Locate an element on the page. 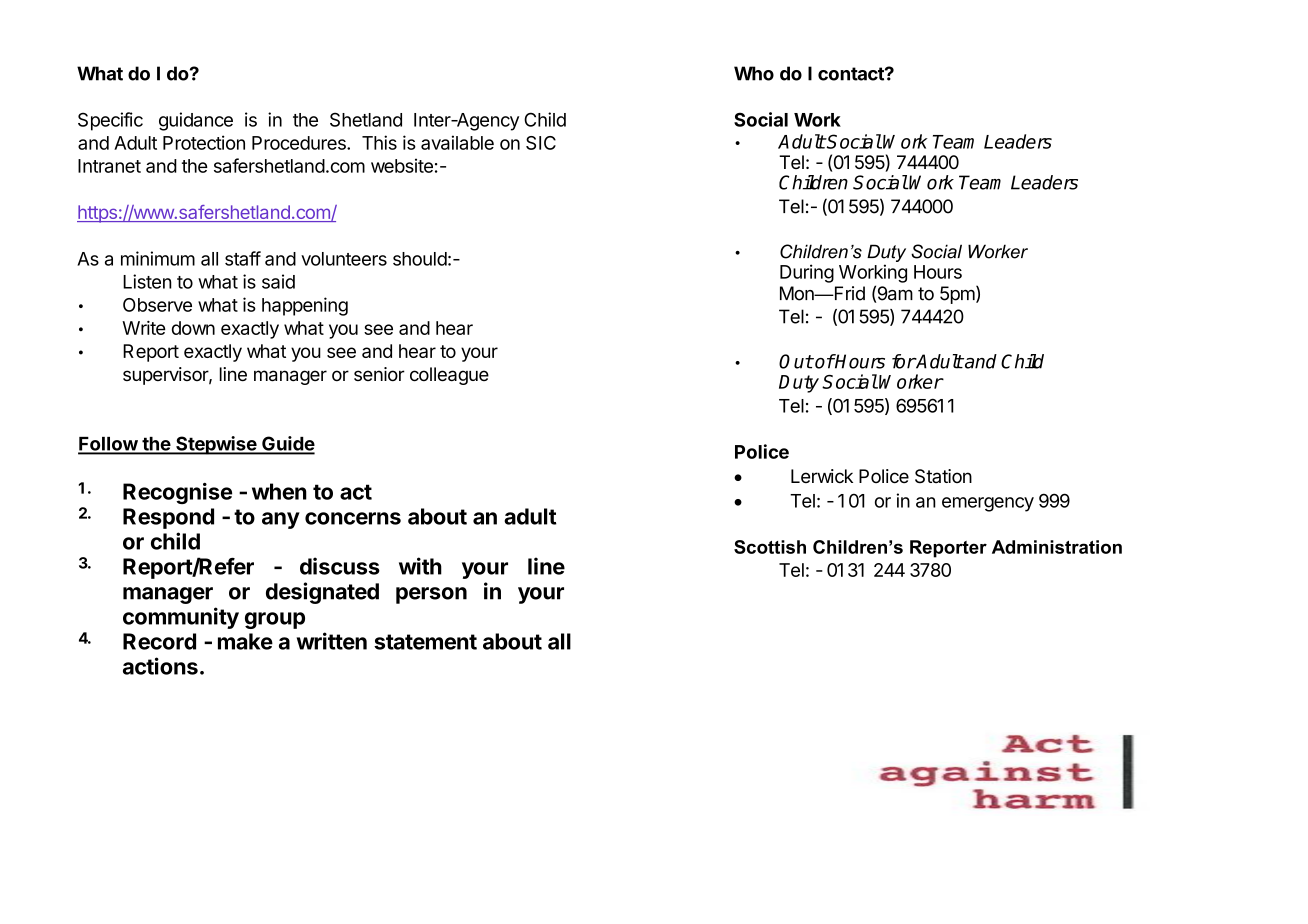 The height and width of the image is (924, 1308). SIC is located at coordinates (541, 143).
